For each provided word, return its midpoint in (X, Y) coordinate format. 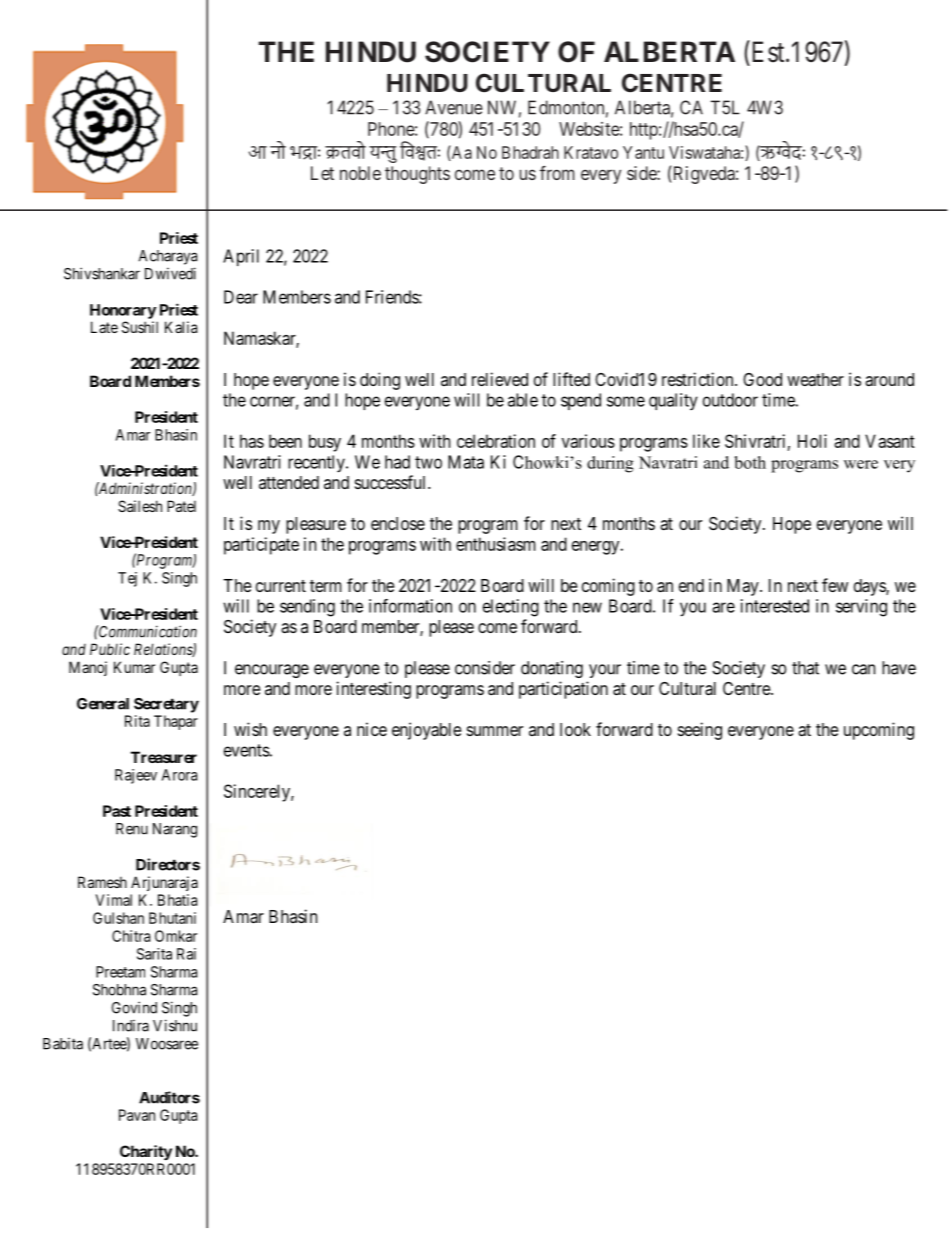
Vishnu (175, 1025)
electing (511, 608)
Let (322, 173)
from (557, 173)
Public (110, 649)
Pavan (137, 1115)
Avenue (454, 107)
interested (775, 606)
